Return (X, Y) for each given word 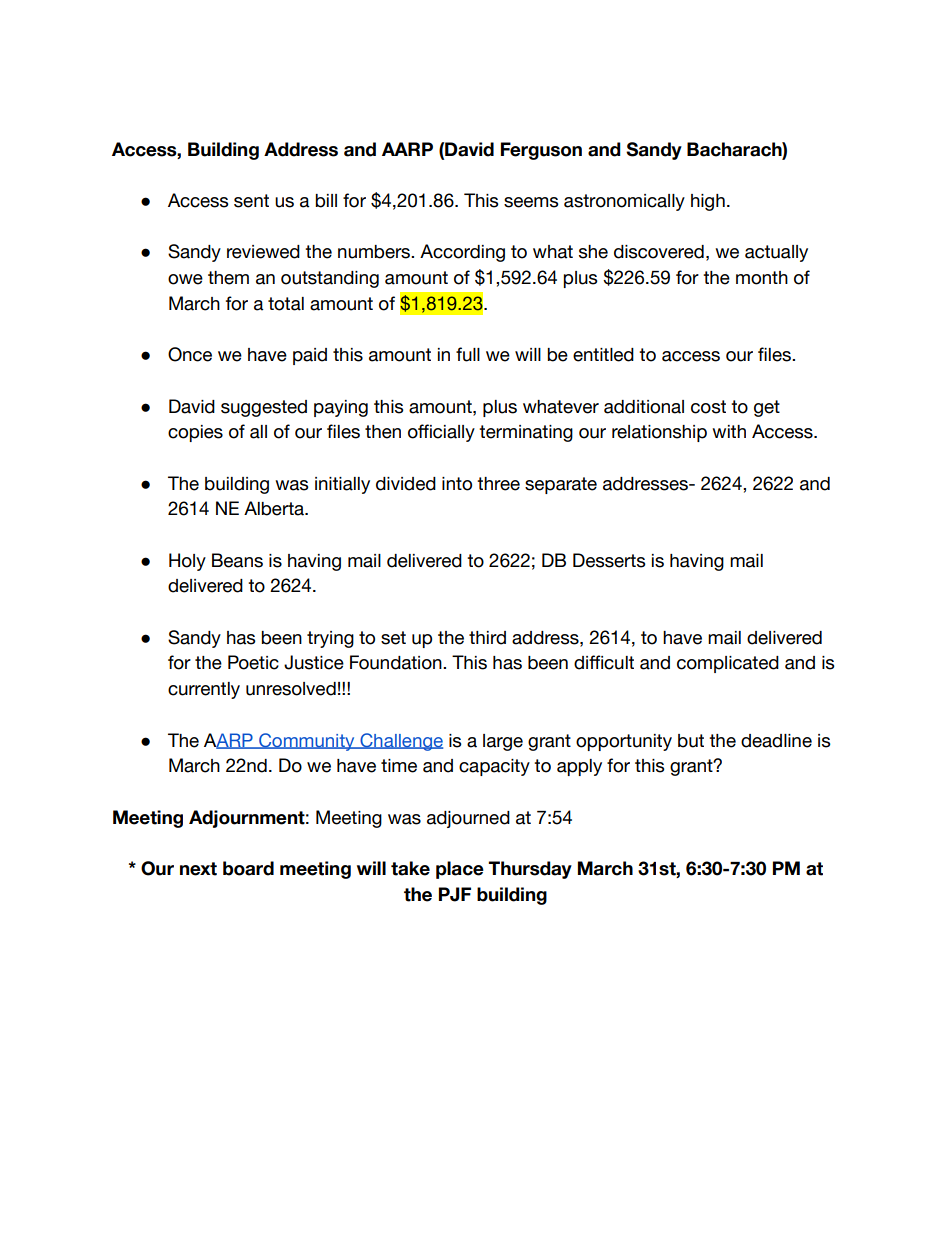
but (691, 741)
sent (251, 201)
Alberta (275, 508)
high (708, 202)
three (498, 484)
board (248, 868)
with (729, 431)
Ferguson (541, 151)
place (460, 870)
